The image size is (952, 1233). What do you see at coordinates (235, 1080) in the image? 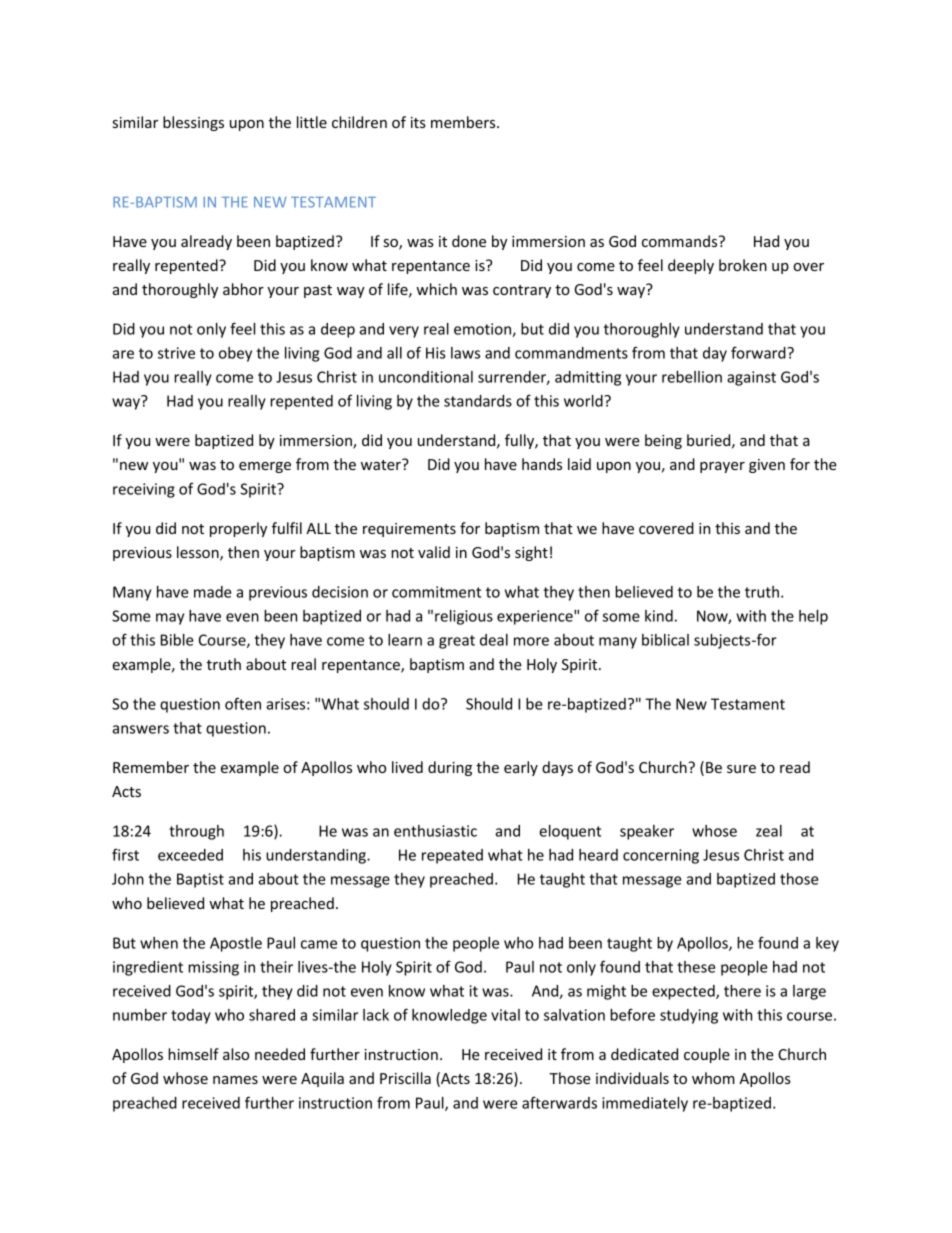
I see `names` at bounding box center [235, 1080].
